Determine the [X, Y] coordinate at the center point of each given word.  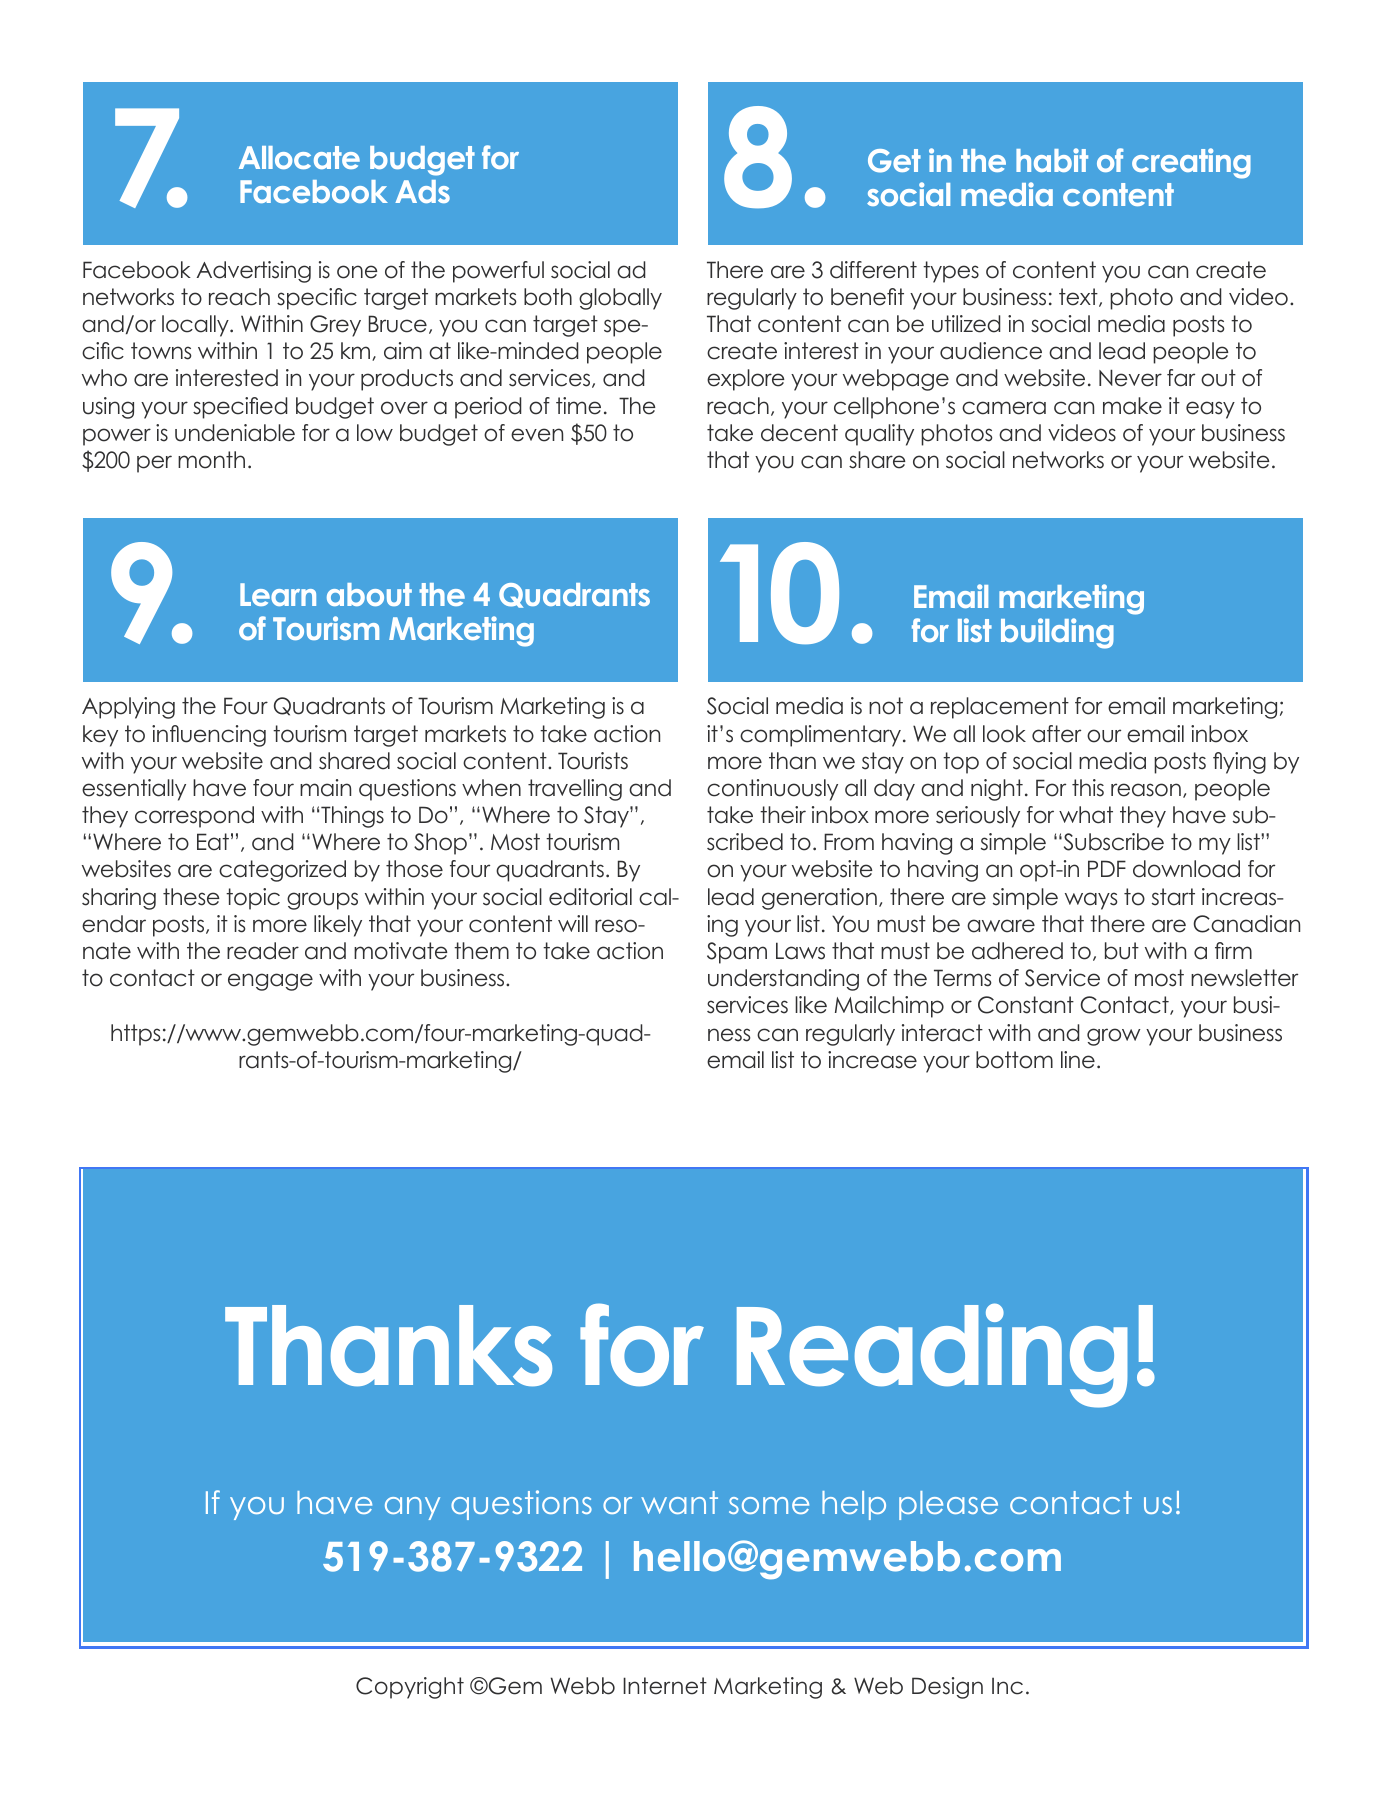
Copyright [410, 1688]
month [211, 460]
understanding [783, 980]
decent [799, 433]
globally [620, 299]
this [1088, 788]
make [1132, 406]
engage [270, 982]
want [679, 1502]
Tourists [593, 761]
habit [1052, 160]
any [412, 1508]
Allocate [299, 157]
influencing [209, 736]
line [1078, 1060]
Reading [932, 1355]
